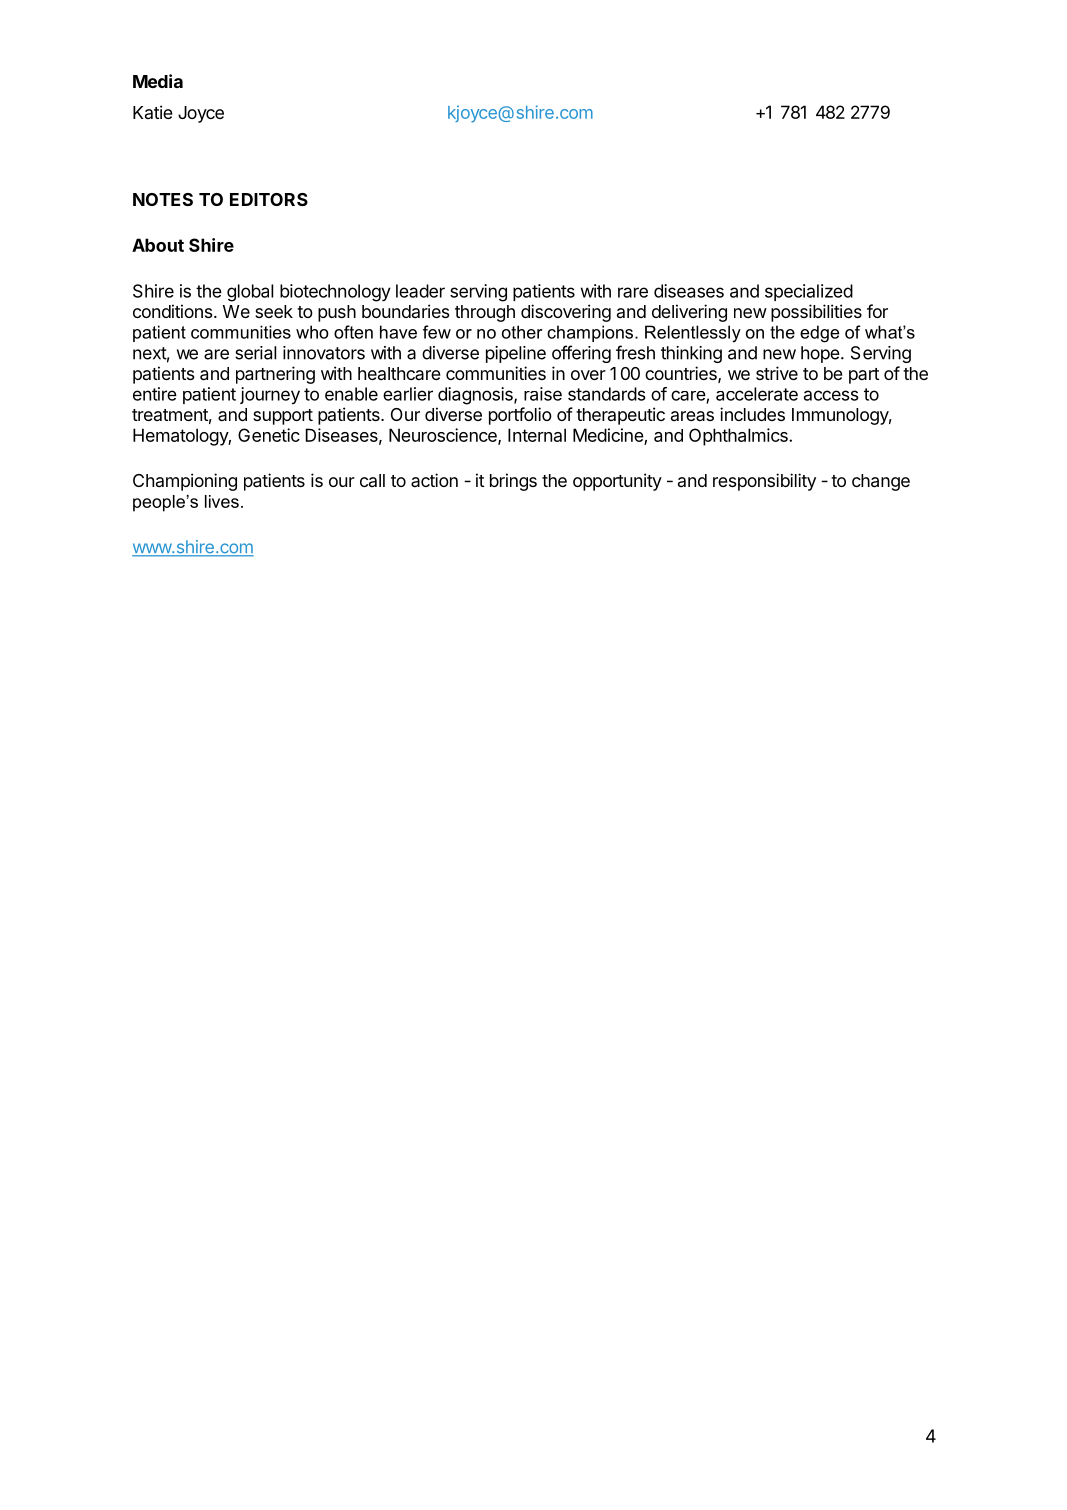 This screenshot has height=1510, width=1067. I want to click on global, so click(250, 293).
